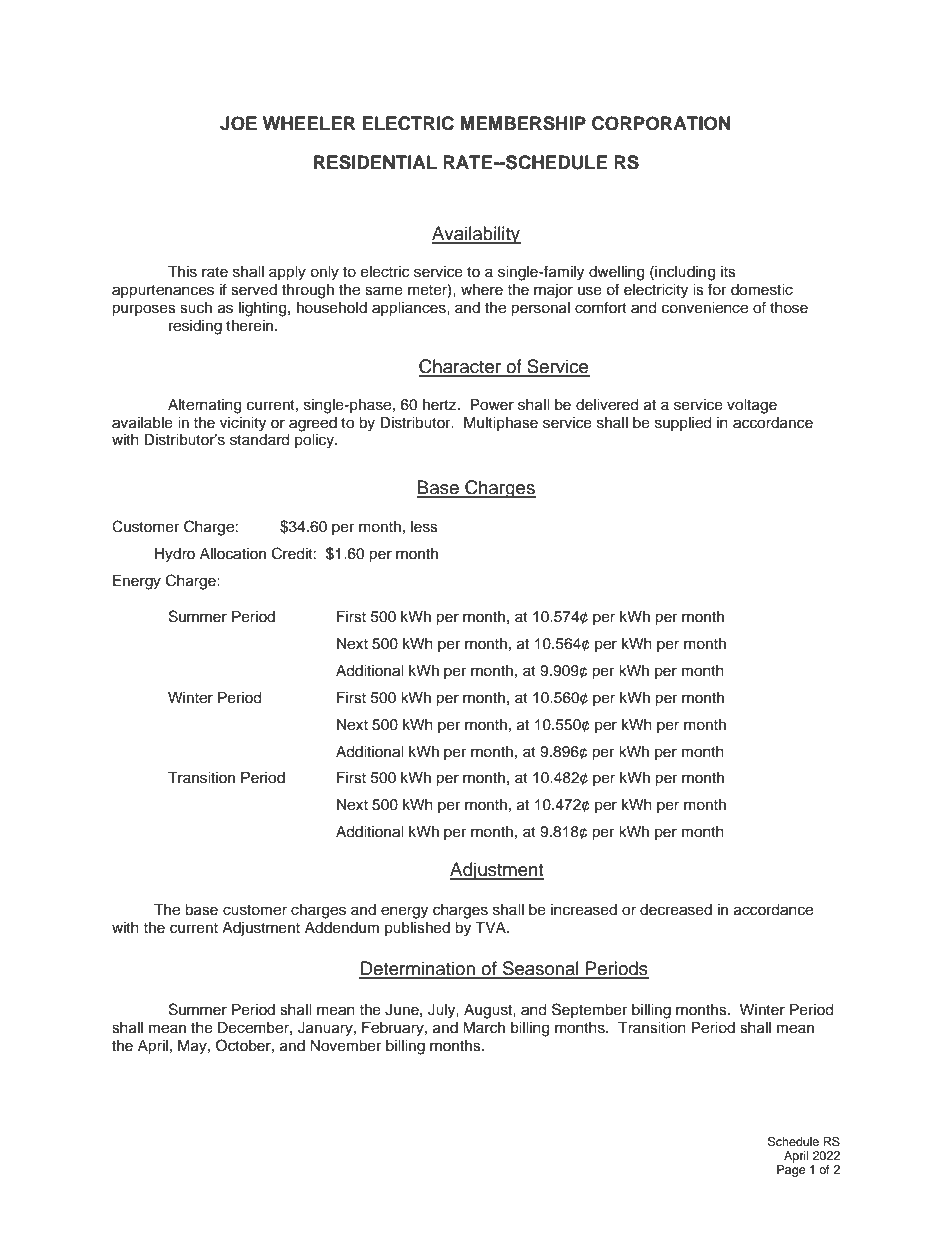  Describe the element at coordinates (233, 554) in the document. I see `Allocation` at that location.
